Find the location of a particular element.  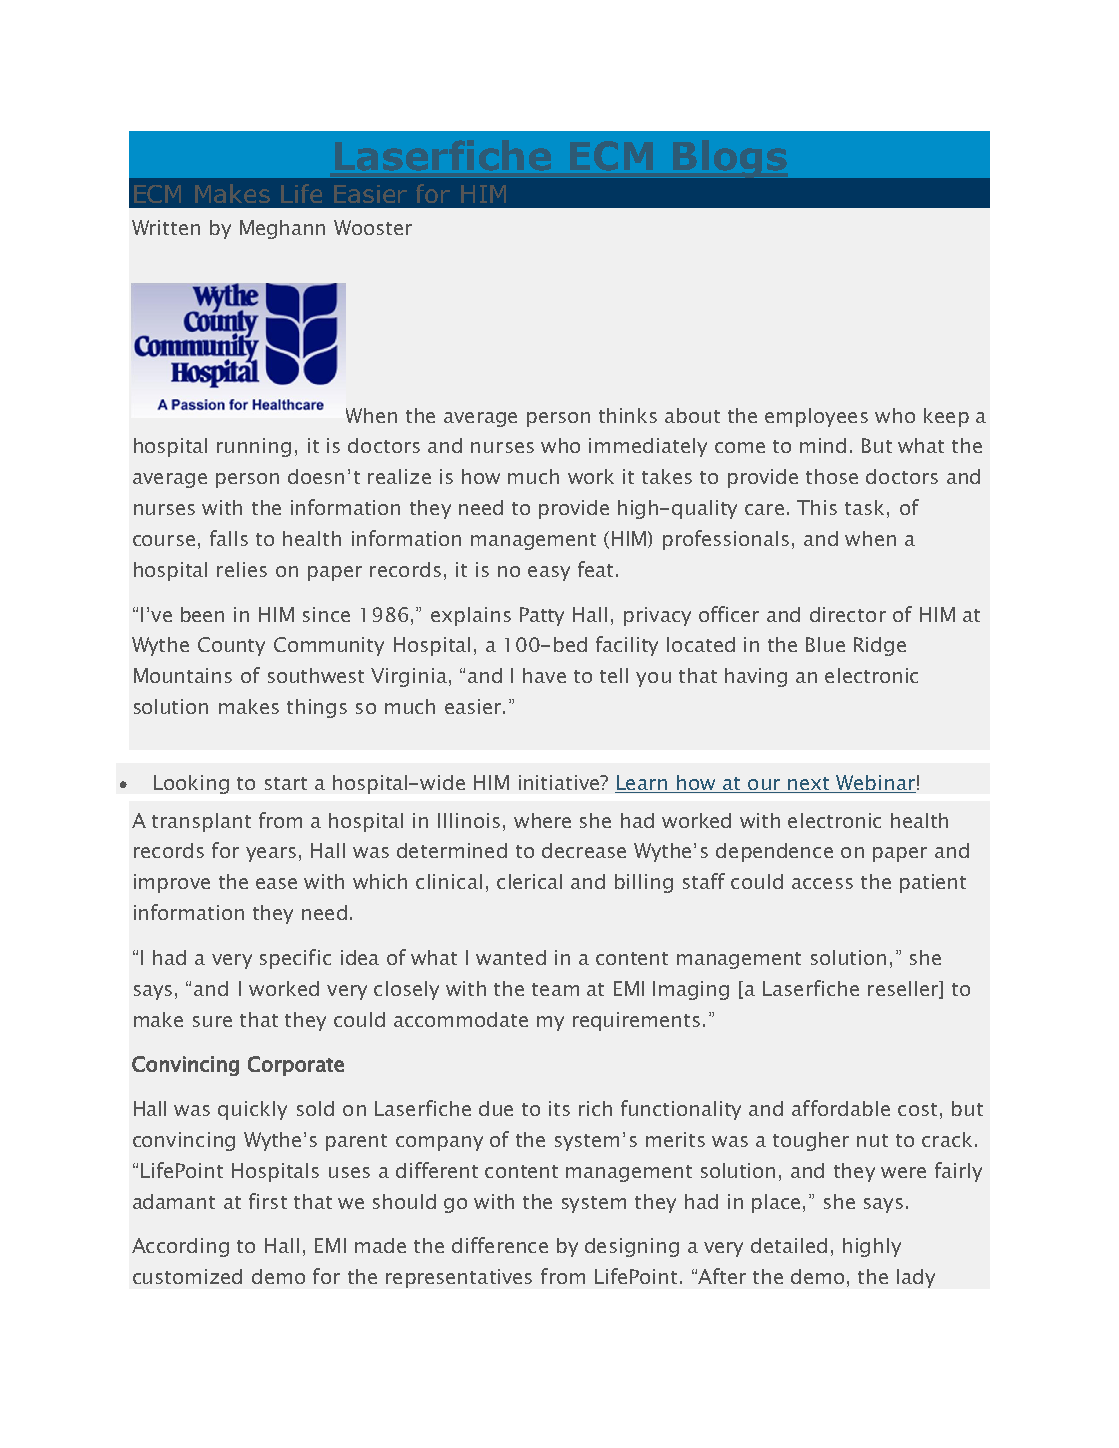

Written is located at coordinates (166, 227).
